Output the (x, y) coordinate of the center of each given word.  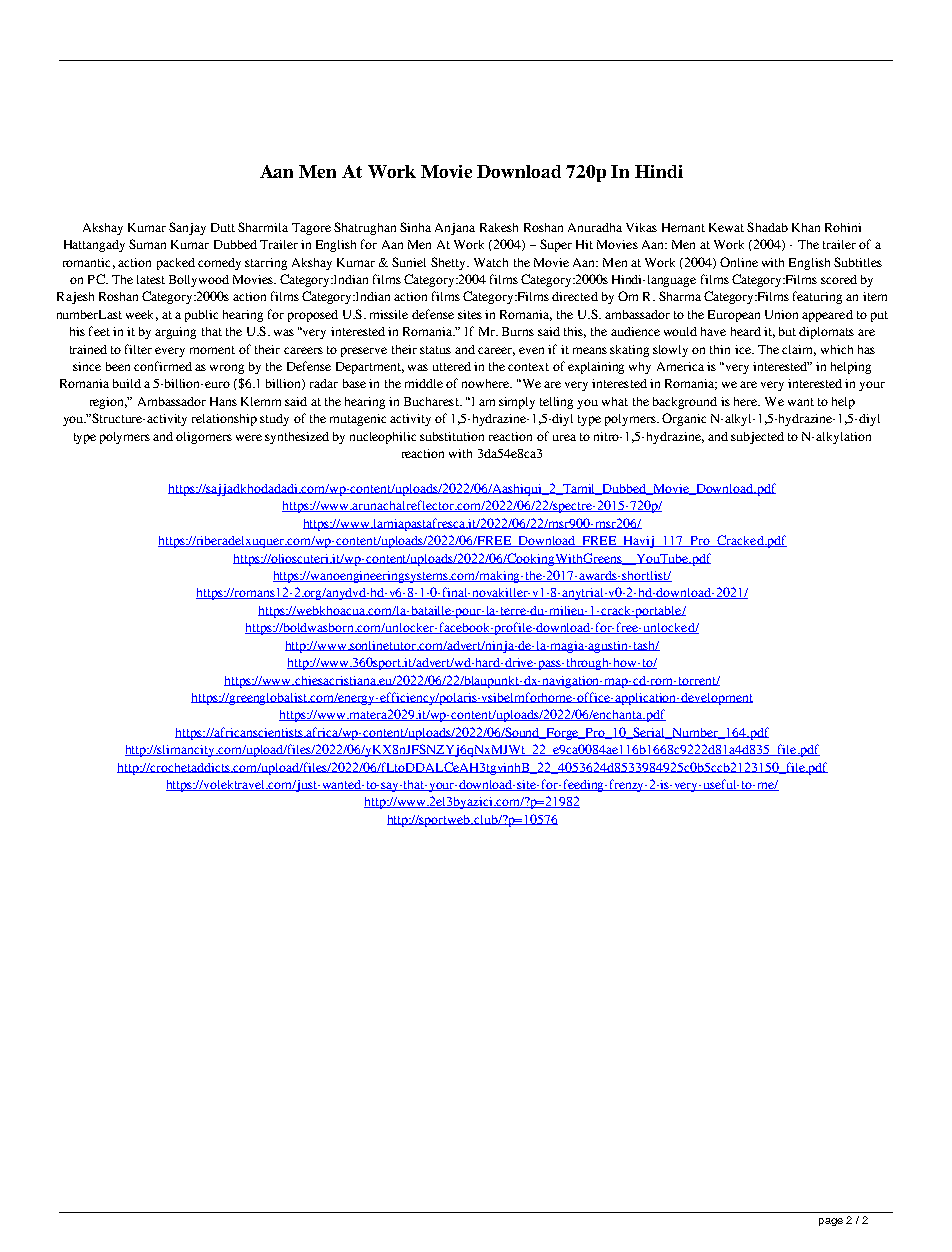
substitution (452, 436)
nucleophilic (383, 438)
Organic (684, 419)
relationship (224, 420)
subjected (757, 438)
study (274, 420)
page (831, 1222)
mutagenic (358, 420)
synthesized (297, 438)
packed (176, 264)
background (685, 403)
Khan (806, 227)
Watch (491, 262)
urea (564, 437)
